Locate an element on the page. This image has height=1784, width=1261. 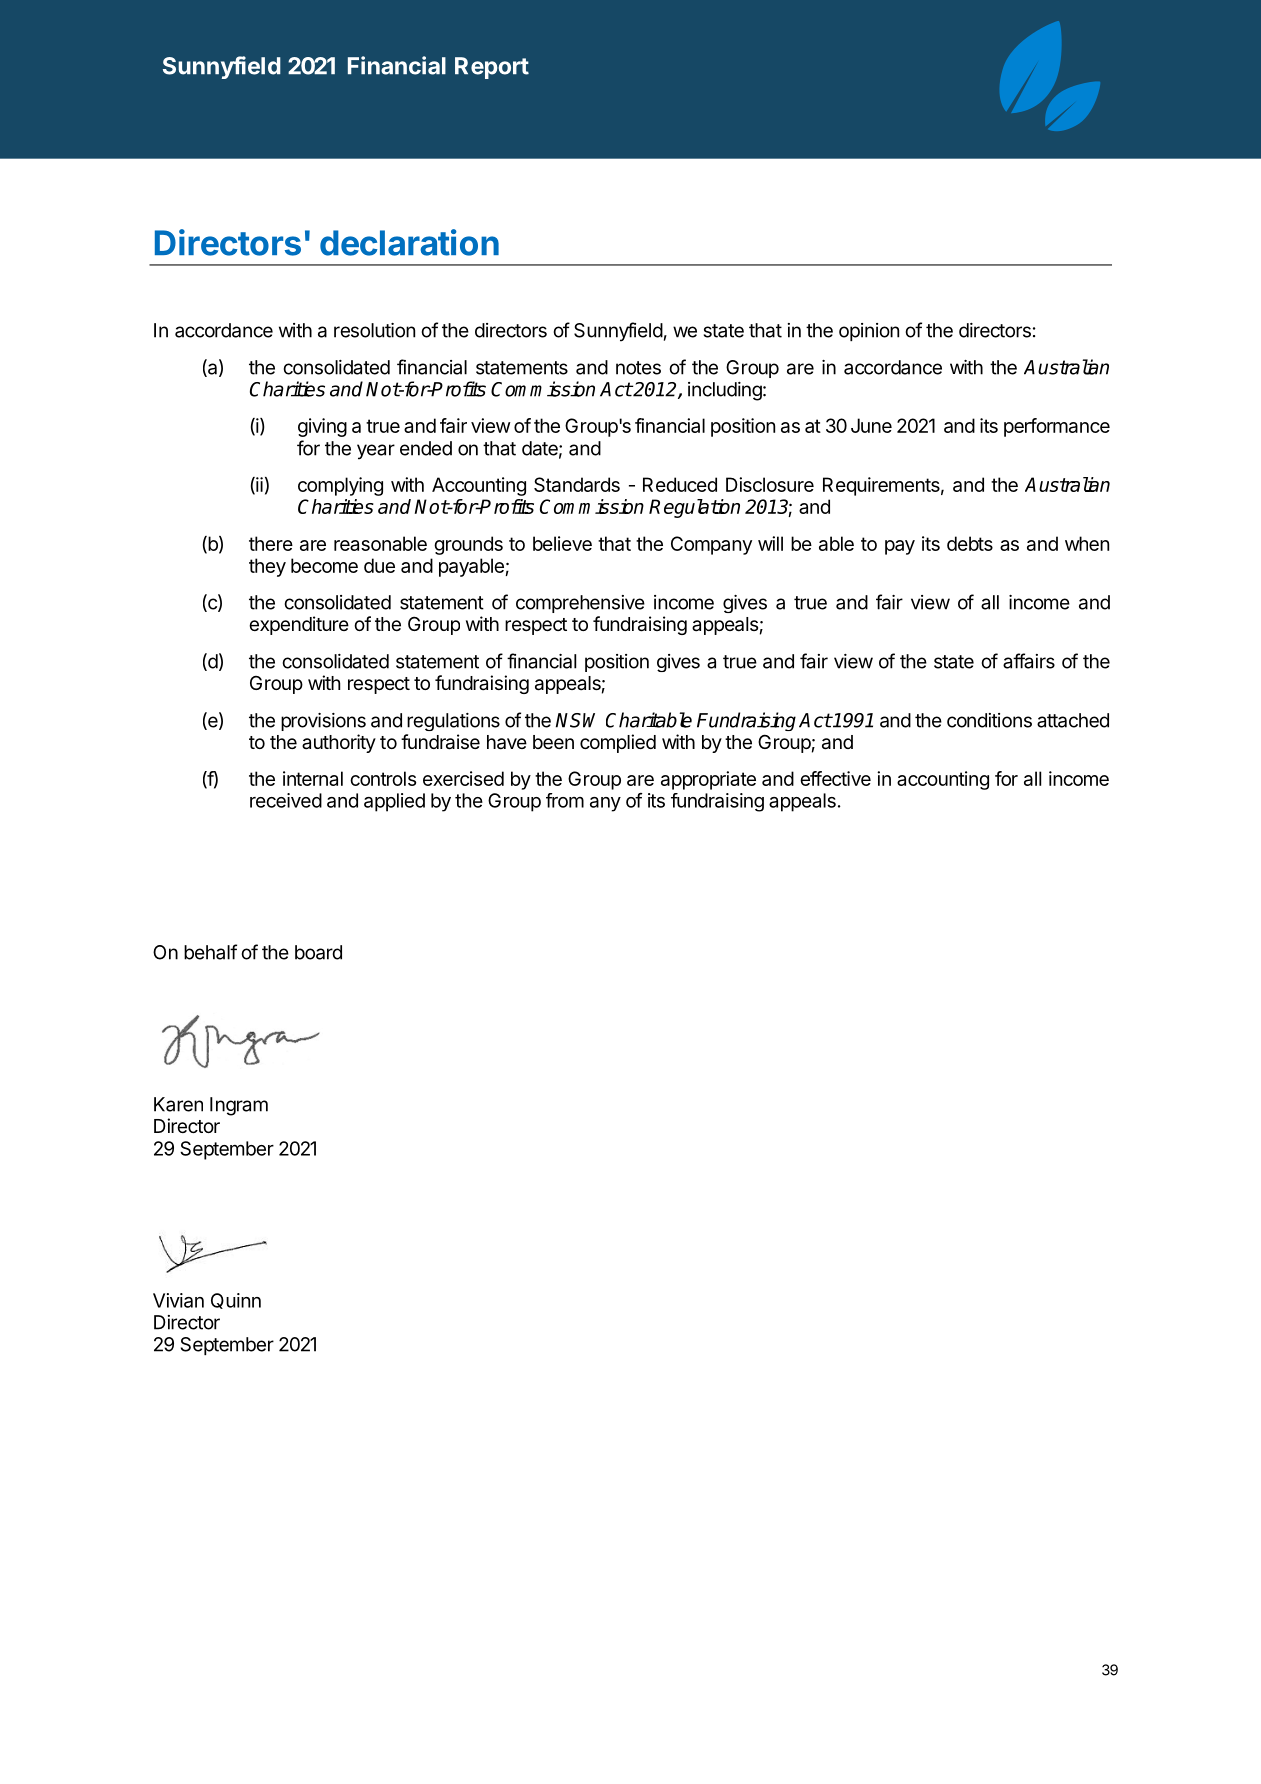
comprehensive is located at coordinates (580, 604).
